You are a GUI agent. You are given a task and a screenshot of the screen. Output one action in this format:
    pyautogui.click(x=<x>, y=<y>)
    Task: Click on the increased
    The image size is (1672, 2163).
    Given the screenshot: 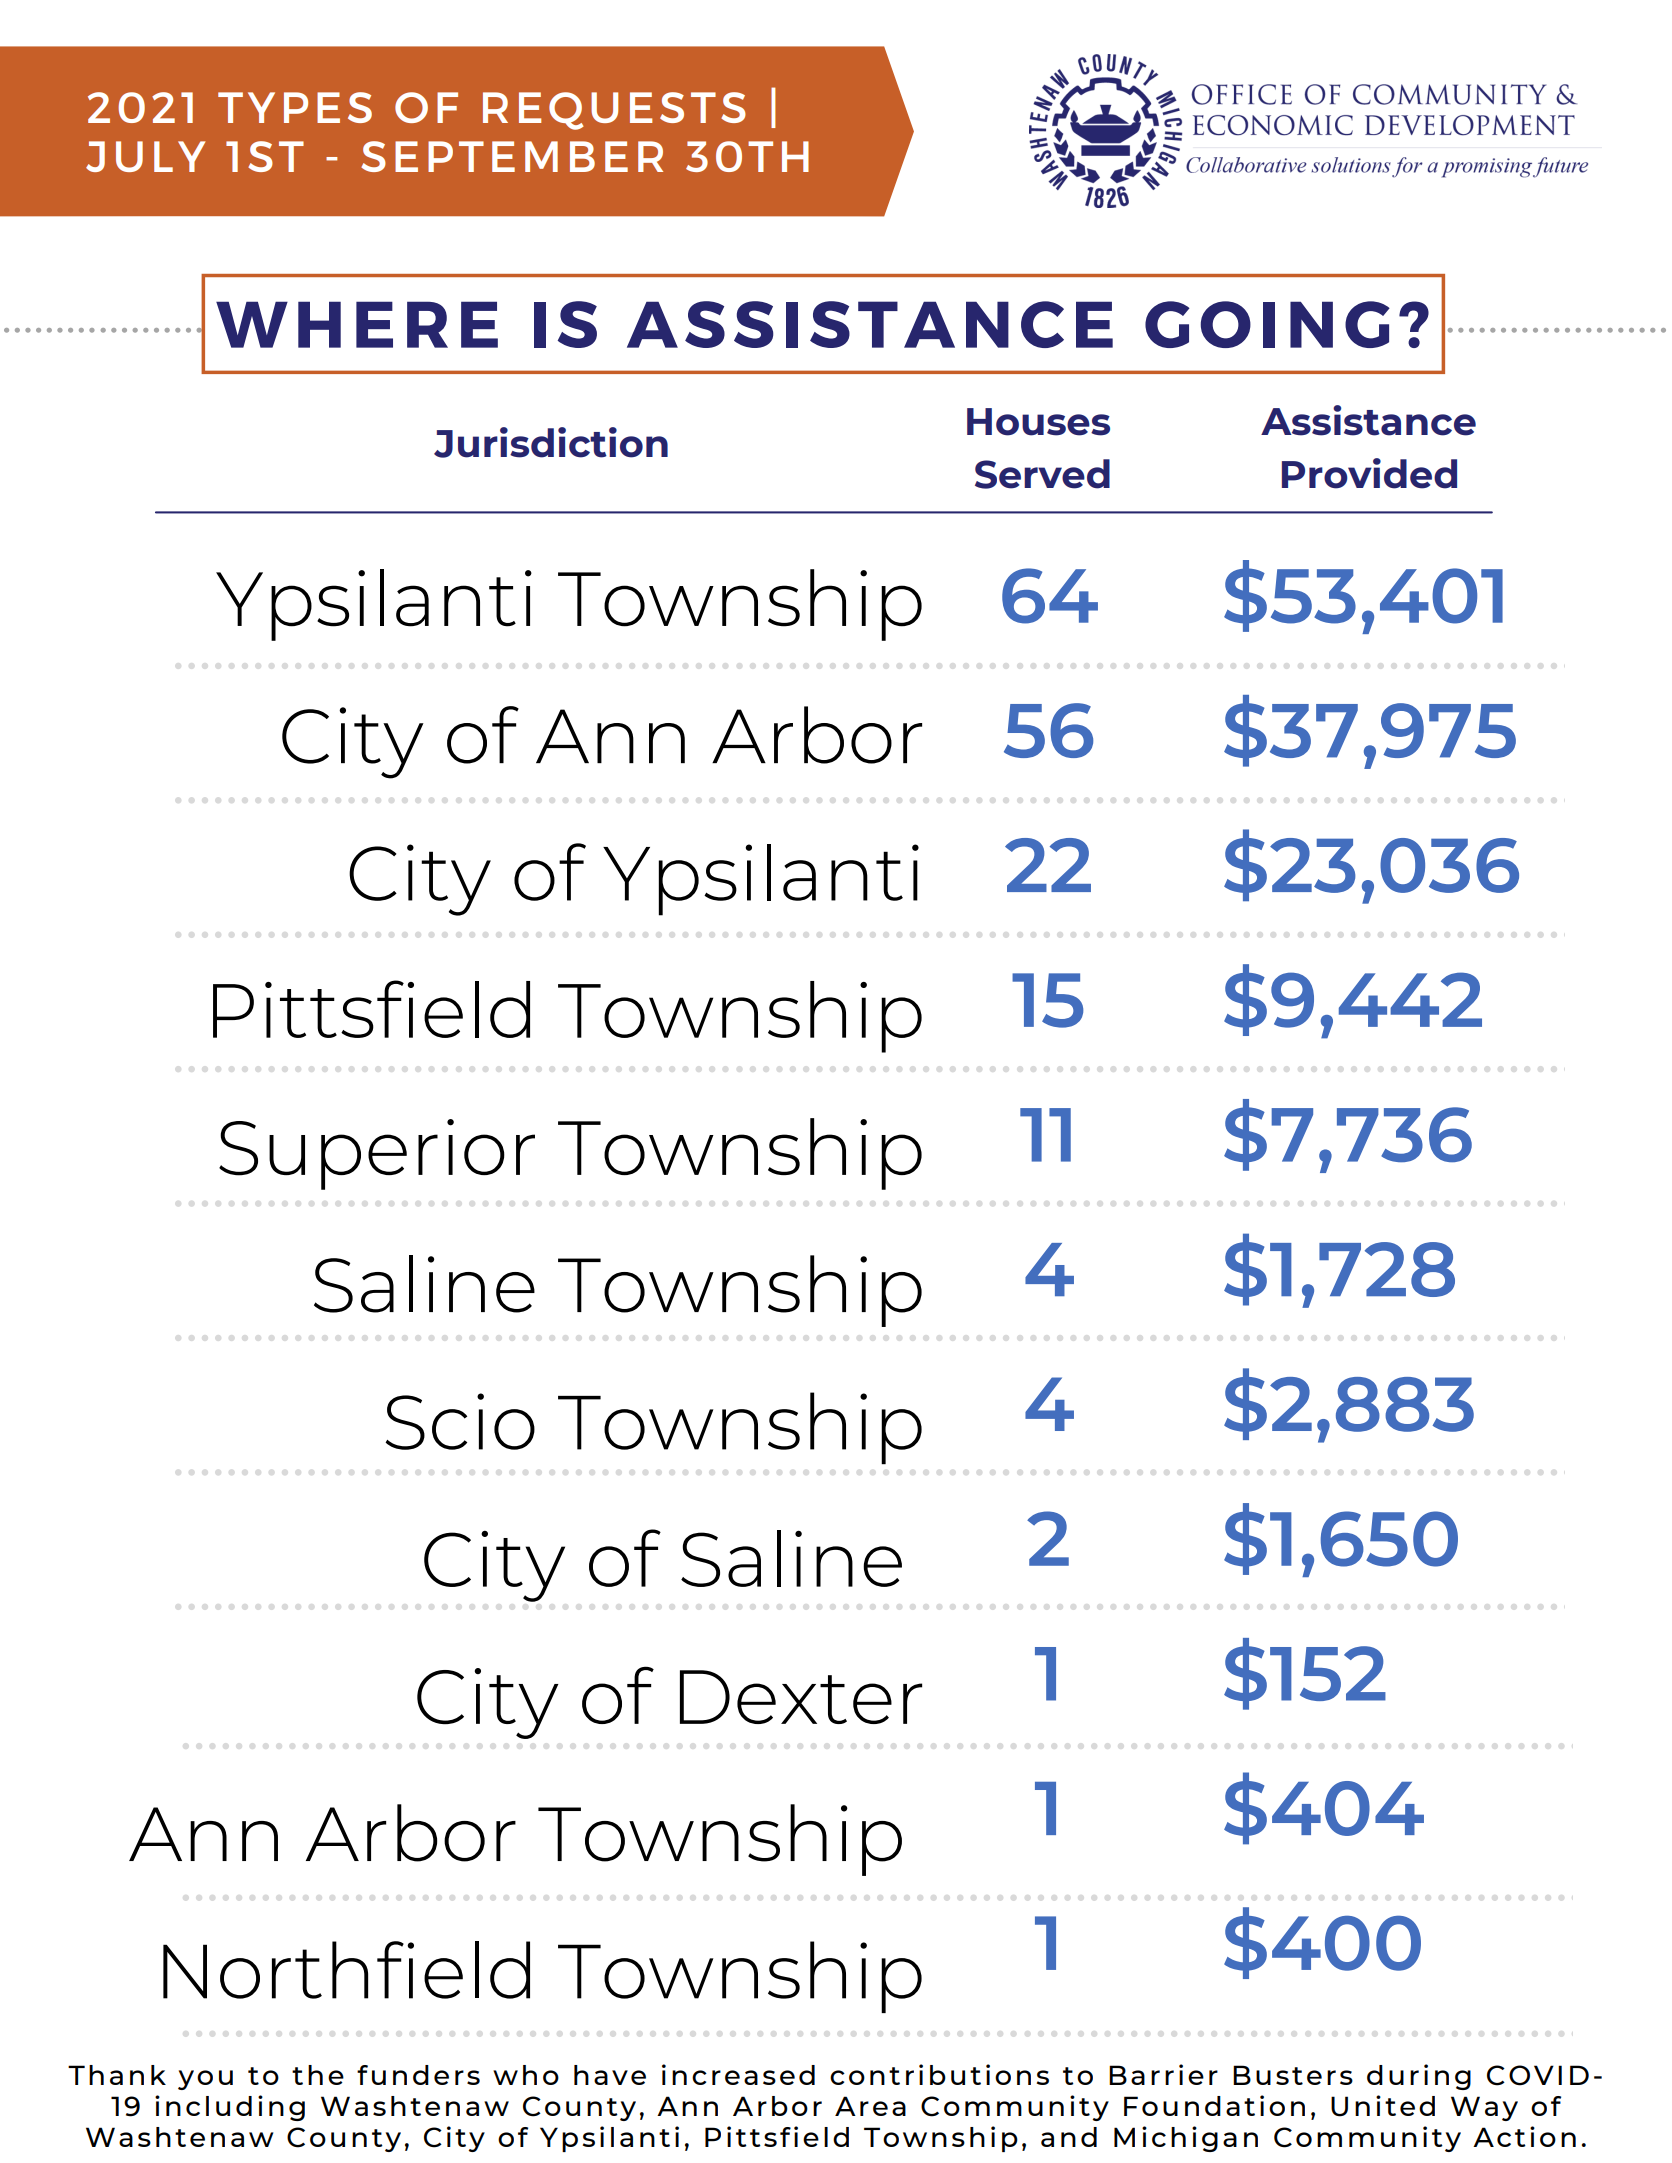 What is the action you would take?
    pyautogui.click(x=738, y=2074)
